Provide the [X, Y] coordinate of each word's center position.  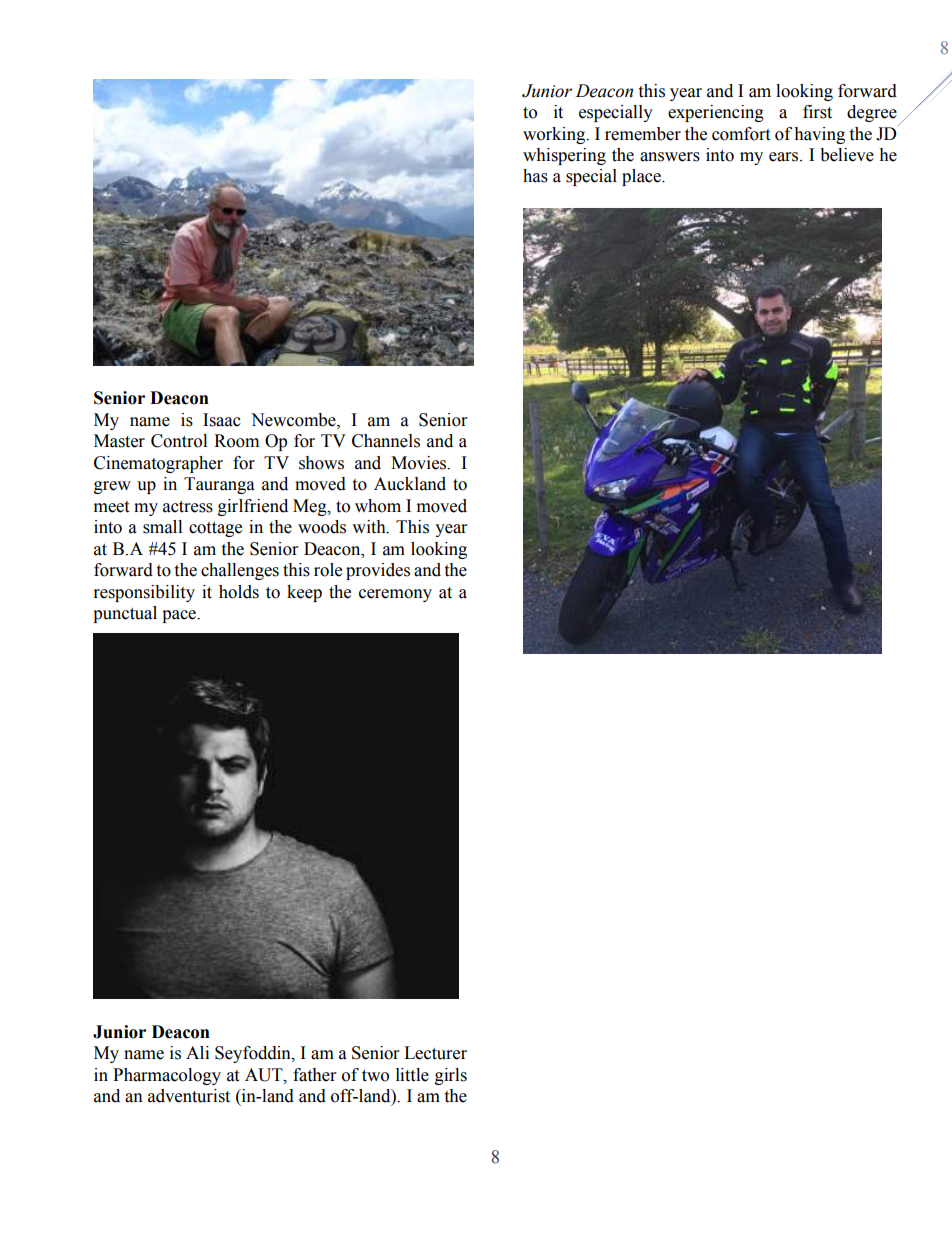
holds [239, 592]
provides [378, 571]
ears [785, 157]
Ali [197, 1052]
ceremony [395, 595]
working [555, 135]
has [535, 176]
